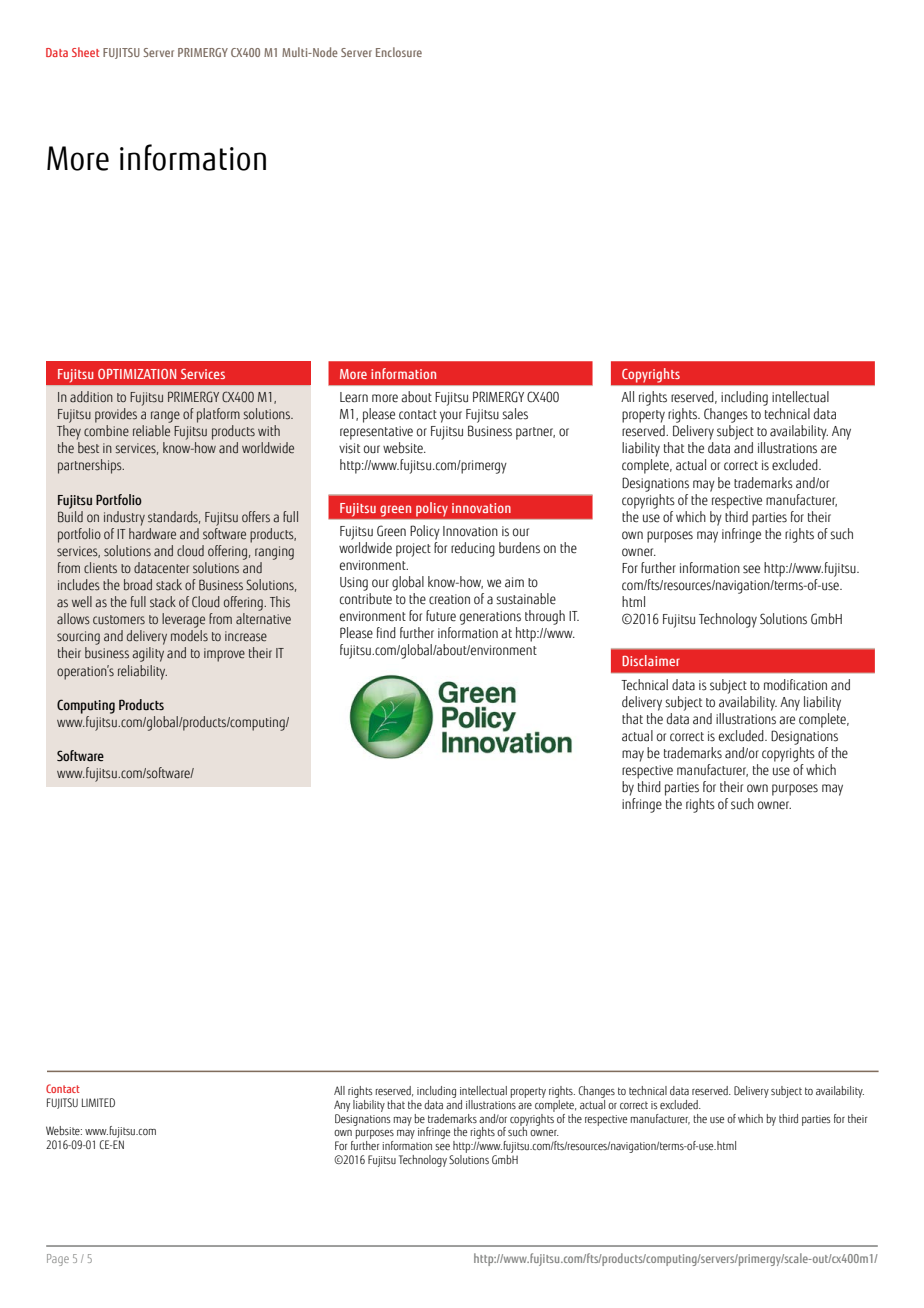 Image resolution: width=924 pixels, height=1308 pixels. What do you see at coordinates (386, 632) in the document?
I see `find` at bounding box center [386, 632].
